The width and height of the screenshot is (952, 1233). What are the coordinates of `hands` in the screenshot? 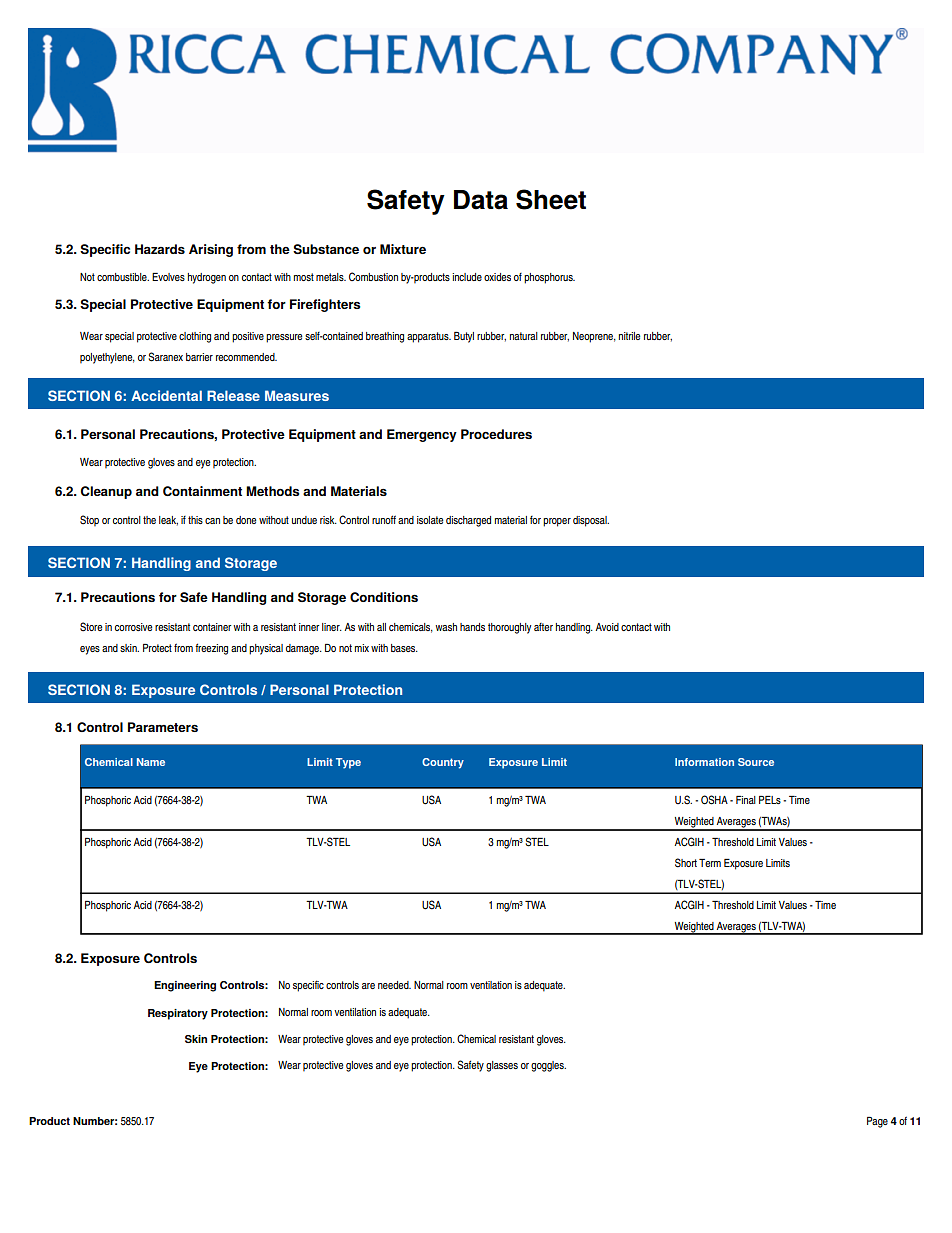 It's located at (472, 627).
